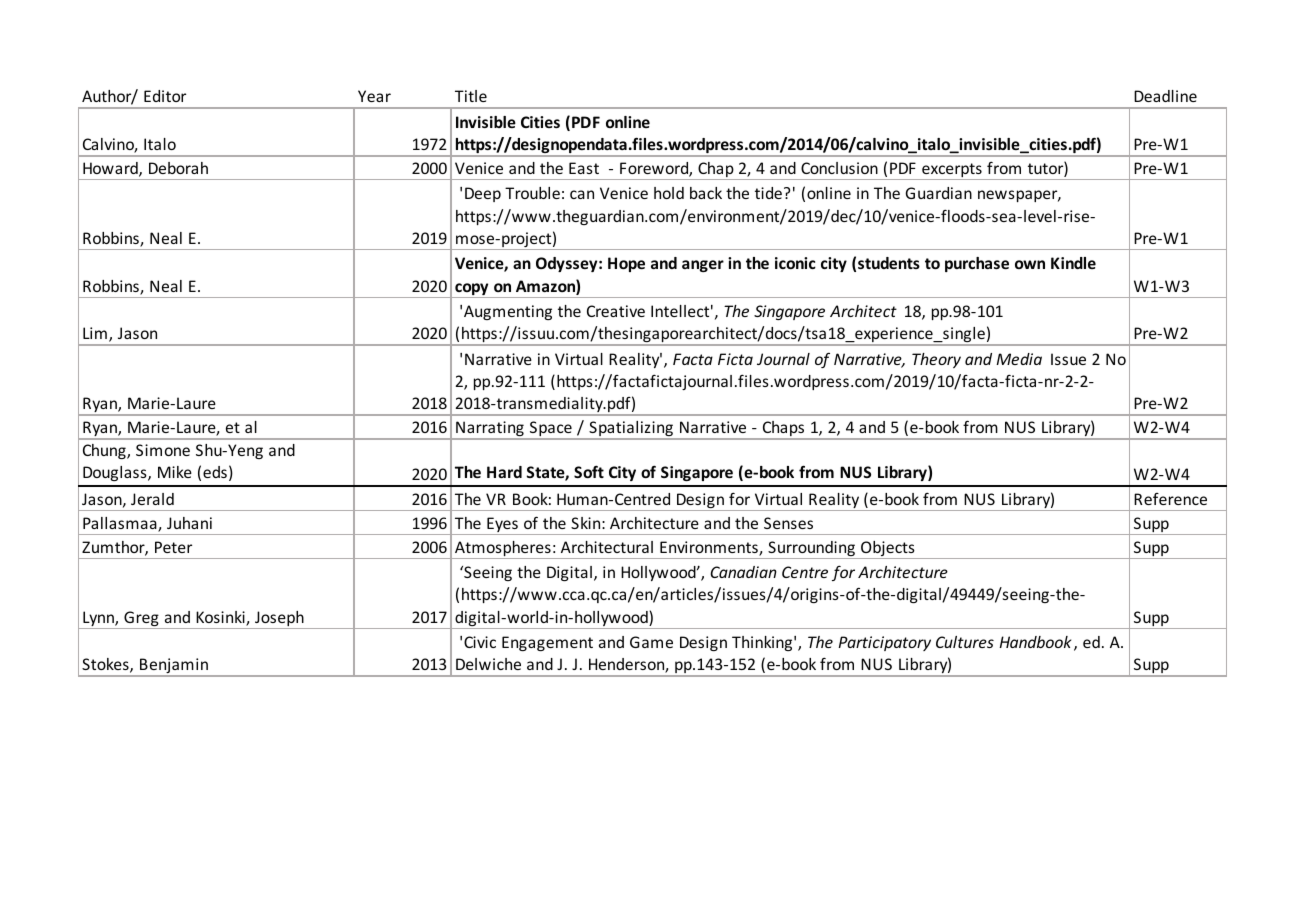  Describe the element at coordinates (215, 472) in the screenshot. I see `eds` at that location.
